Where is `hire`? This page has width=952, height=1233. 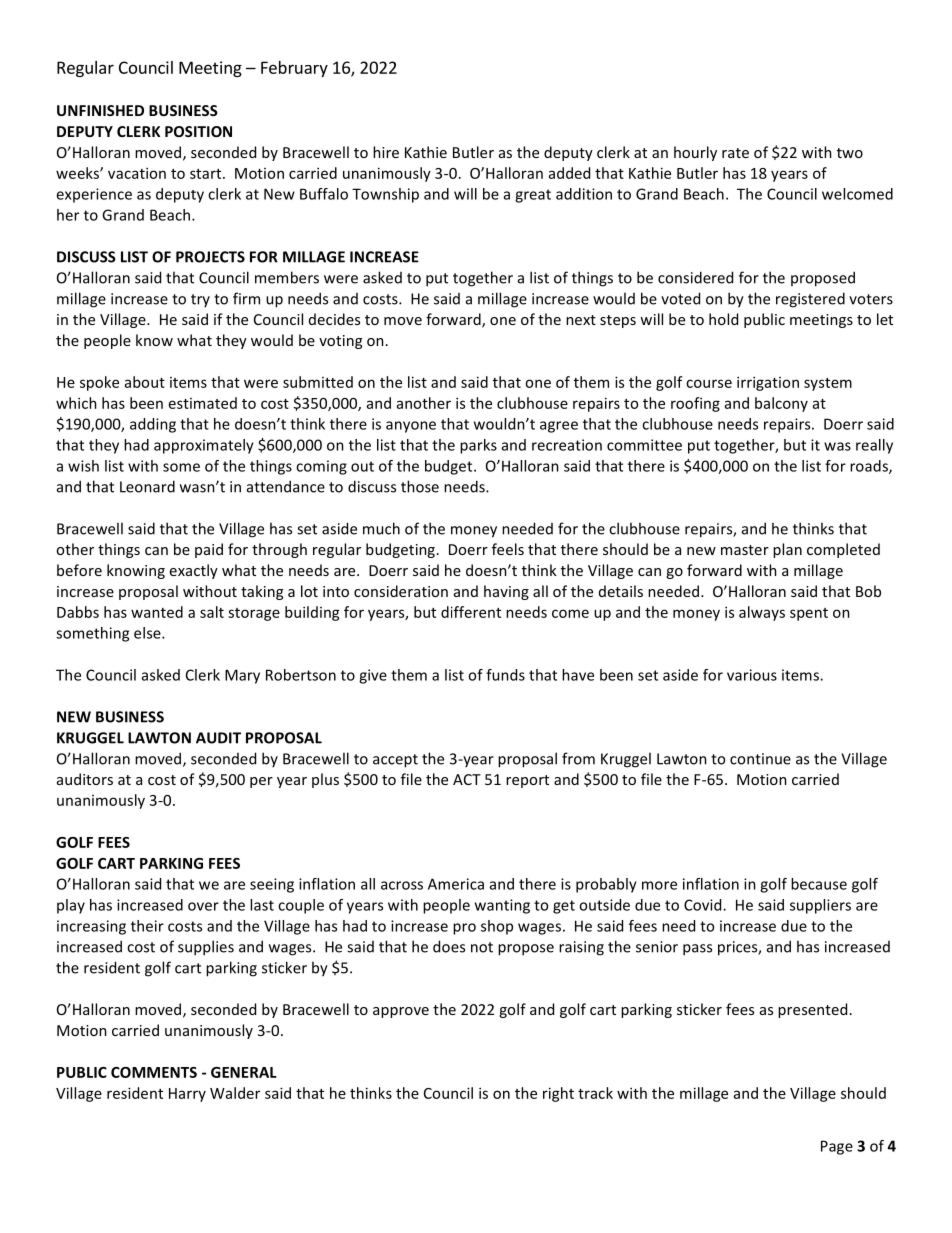
hire is located at coordinates (386, 152).
